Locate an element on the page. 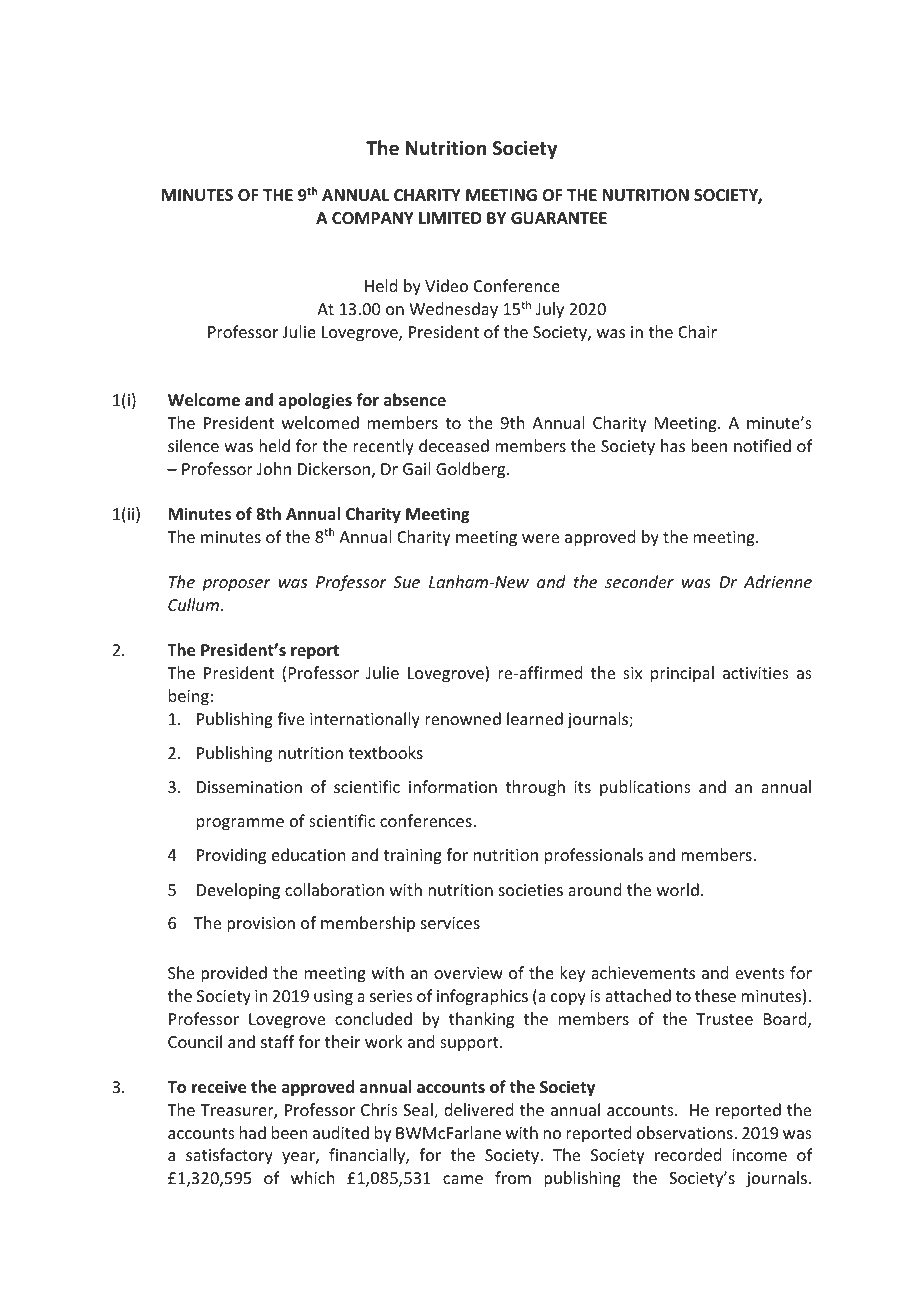 Image resolution: width=924 pixels, height=1308 pixels. renowned is located at coordinates (463, 718).
